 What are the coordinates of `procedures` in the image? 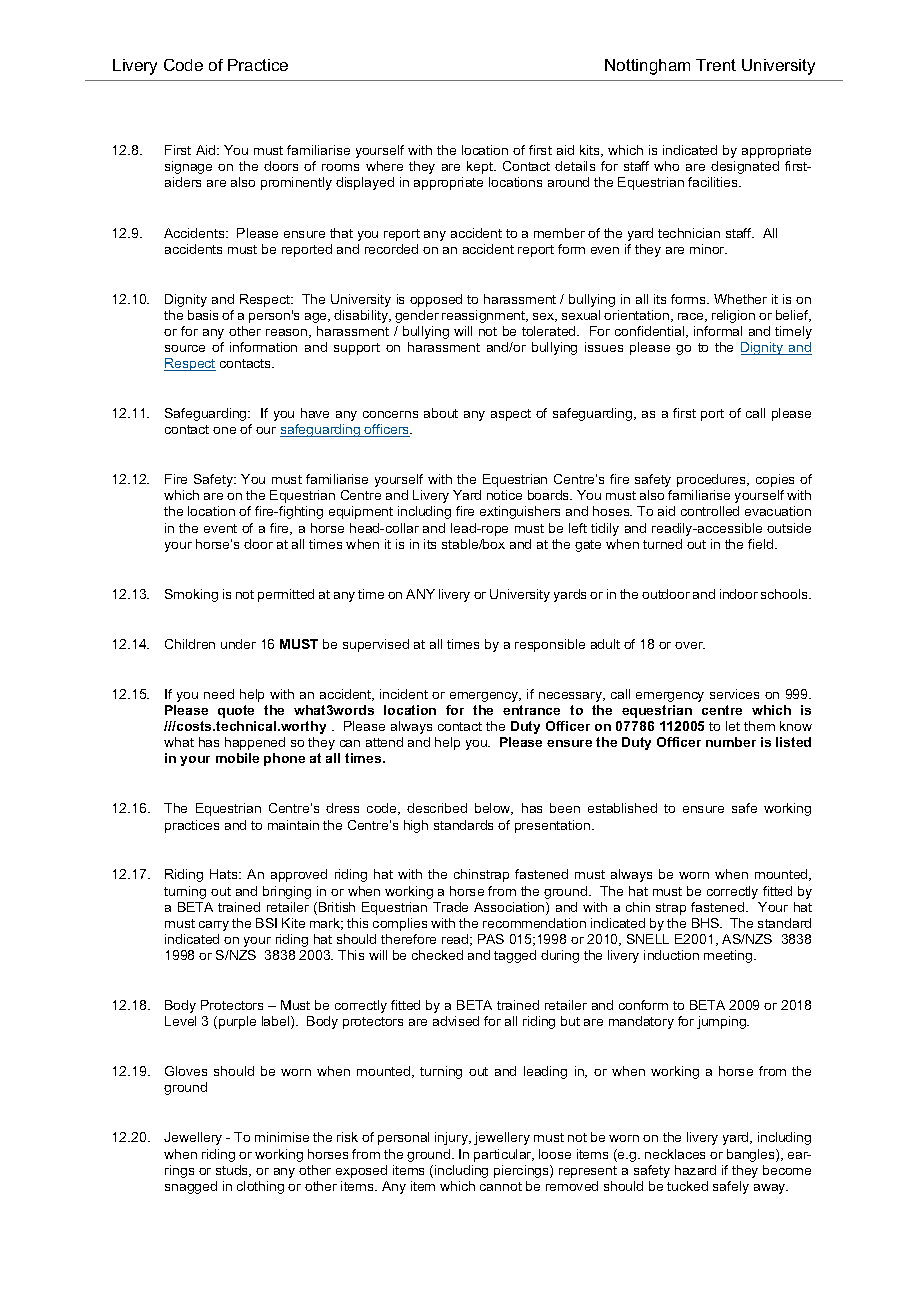 It's located at (713, 480).
